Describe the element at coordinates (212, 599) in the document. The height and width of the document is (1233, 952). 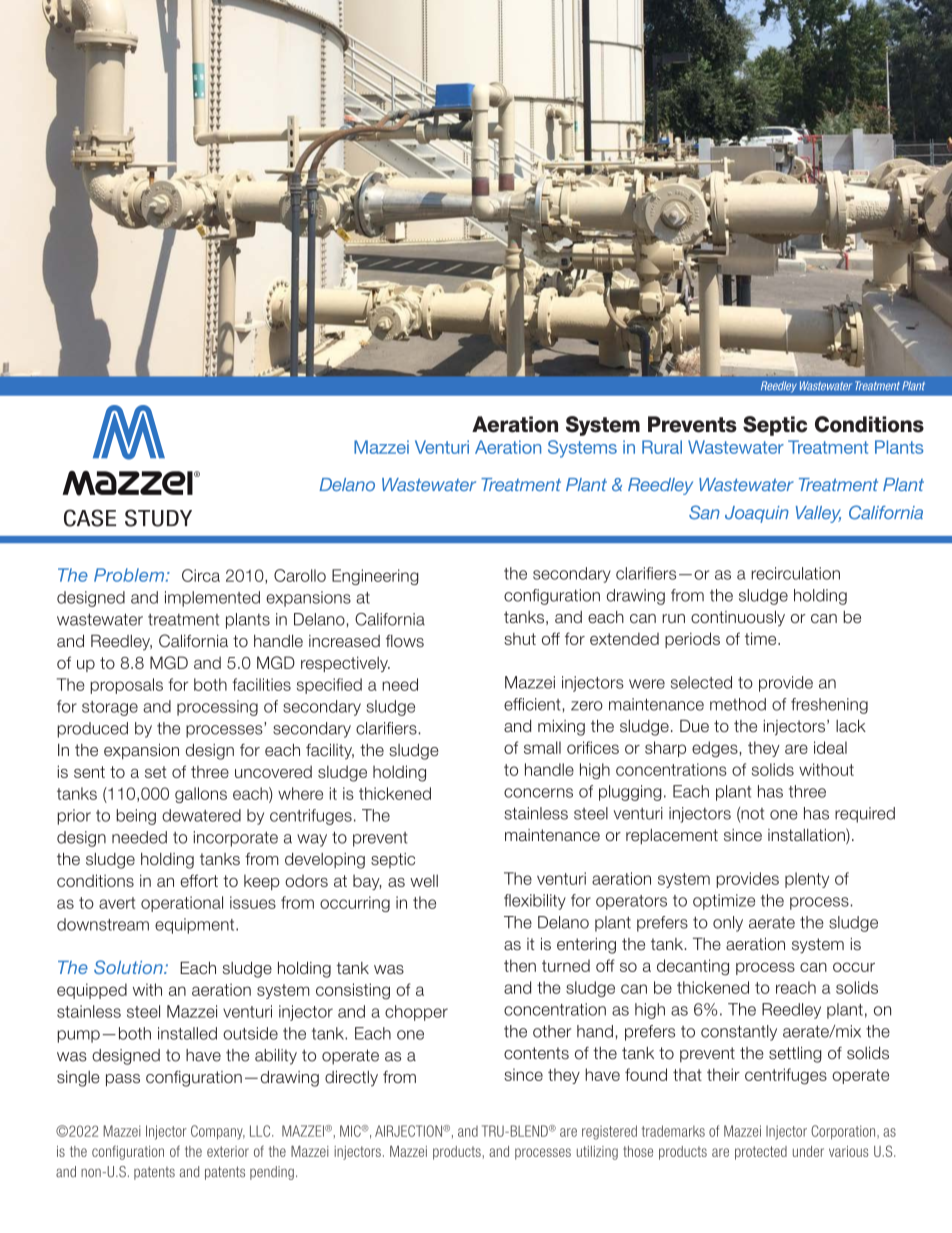
I see `implemented` at that location.
